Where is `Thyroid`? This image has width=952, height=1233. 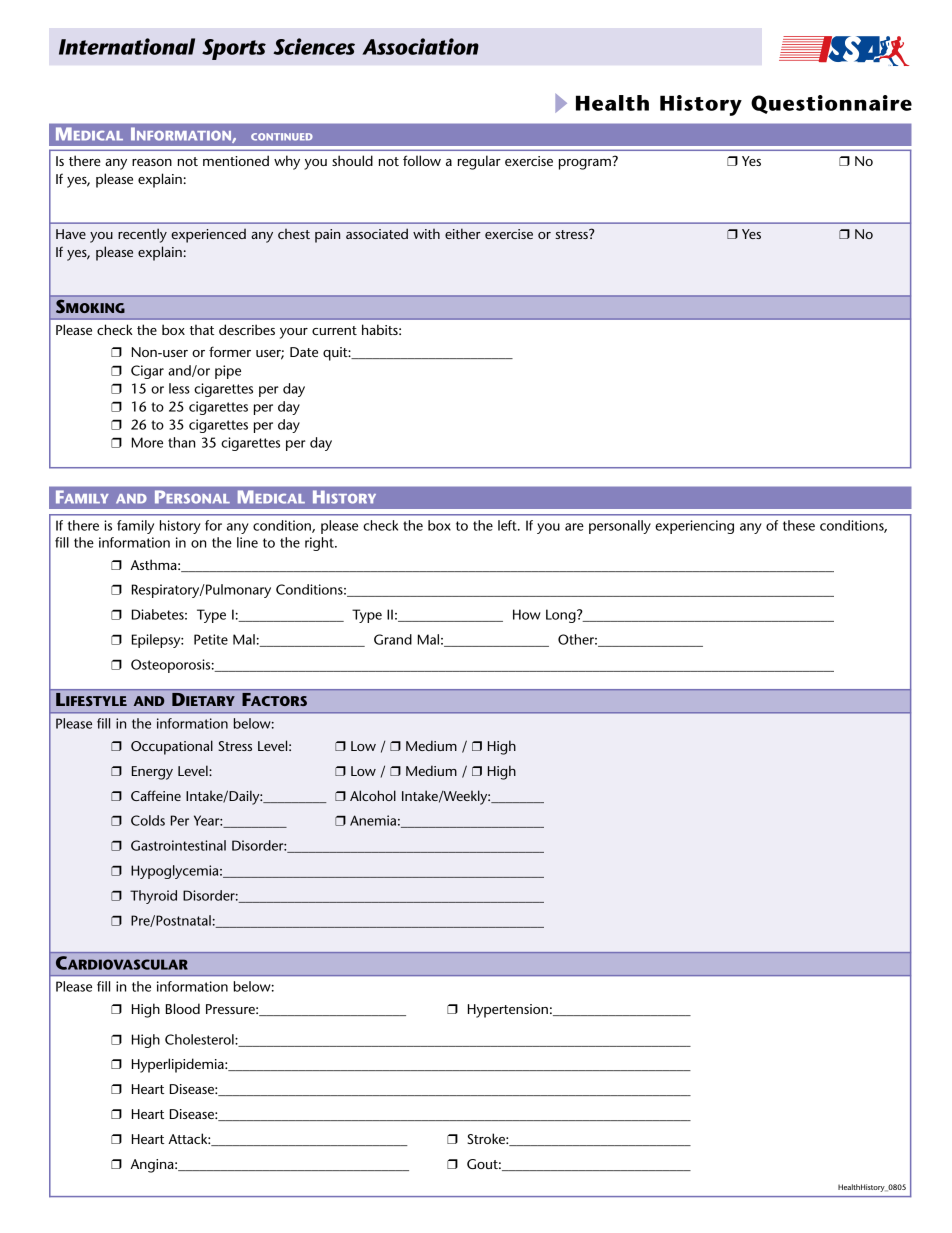
Thyroid is located at coordinates (153, 897).
